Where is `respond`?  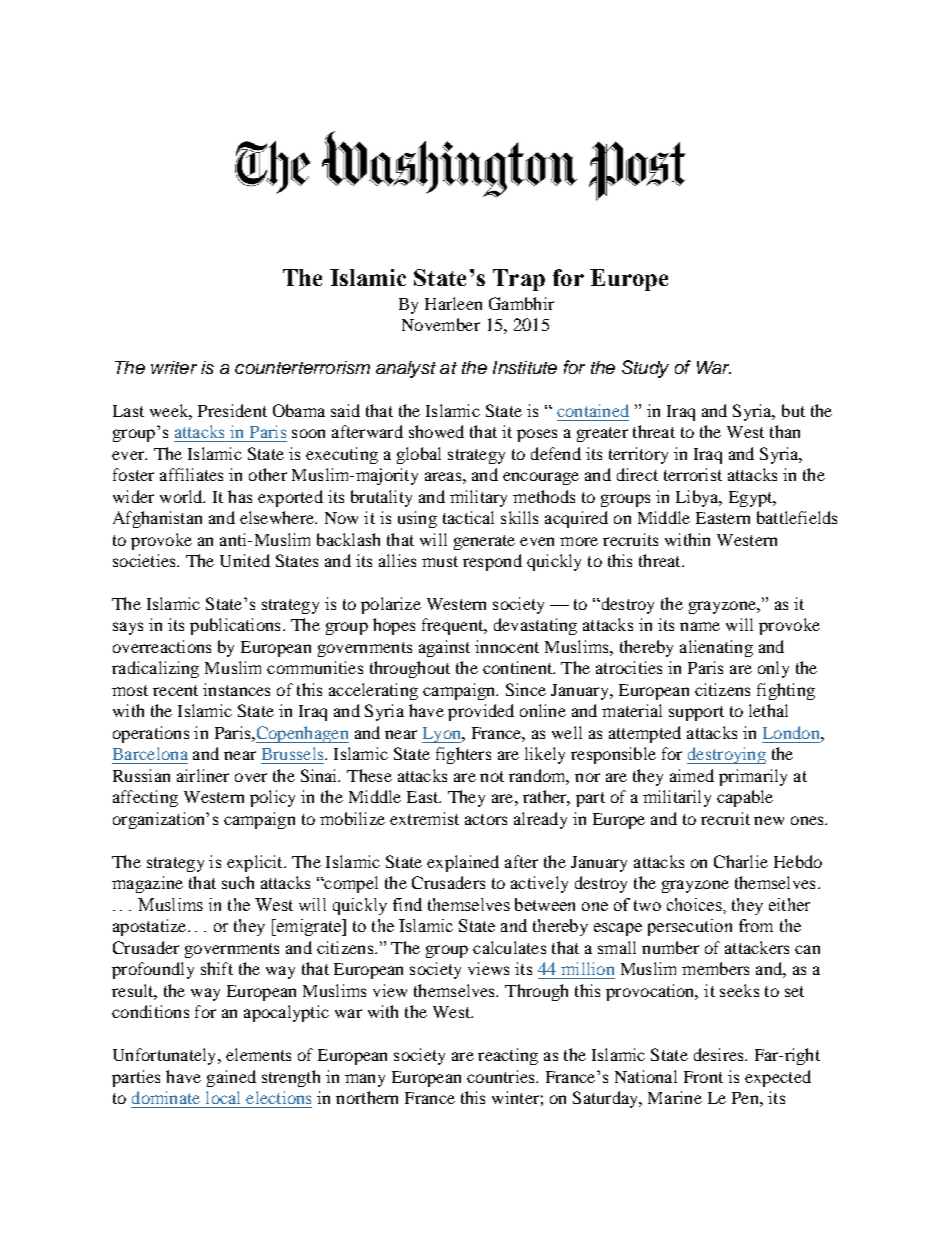
respond is located at coordinates (492, 562).
